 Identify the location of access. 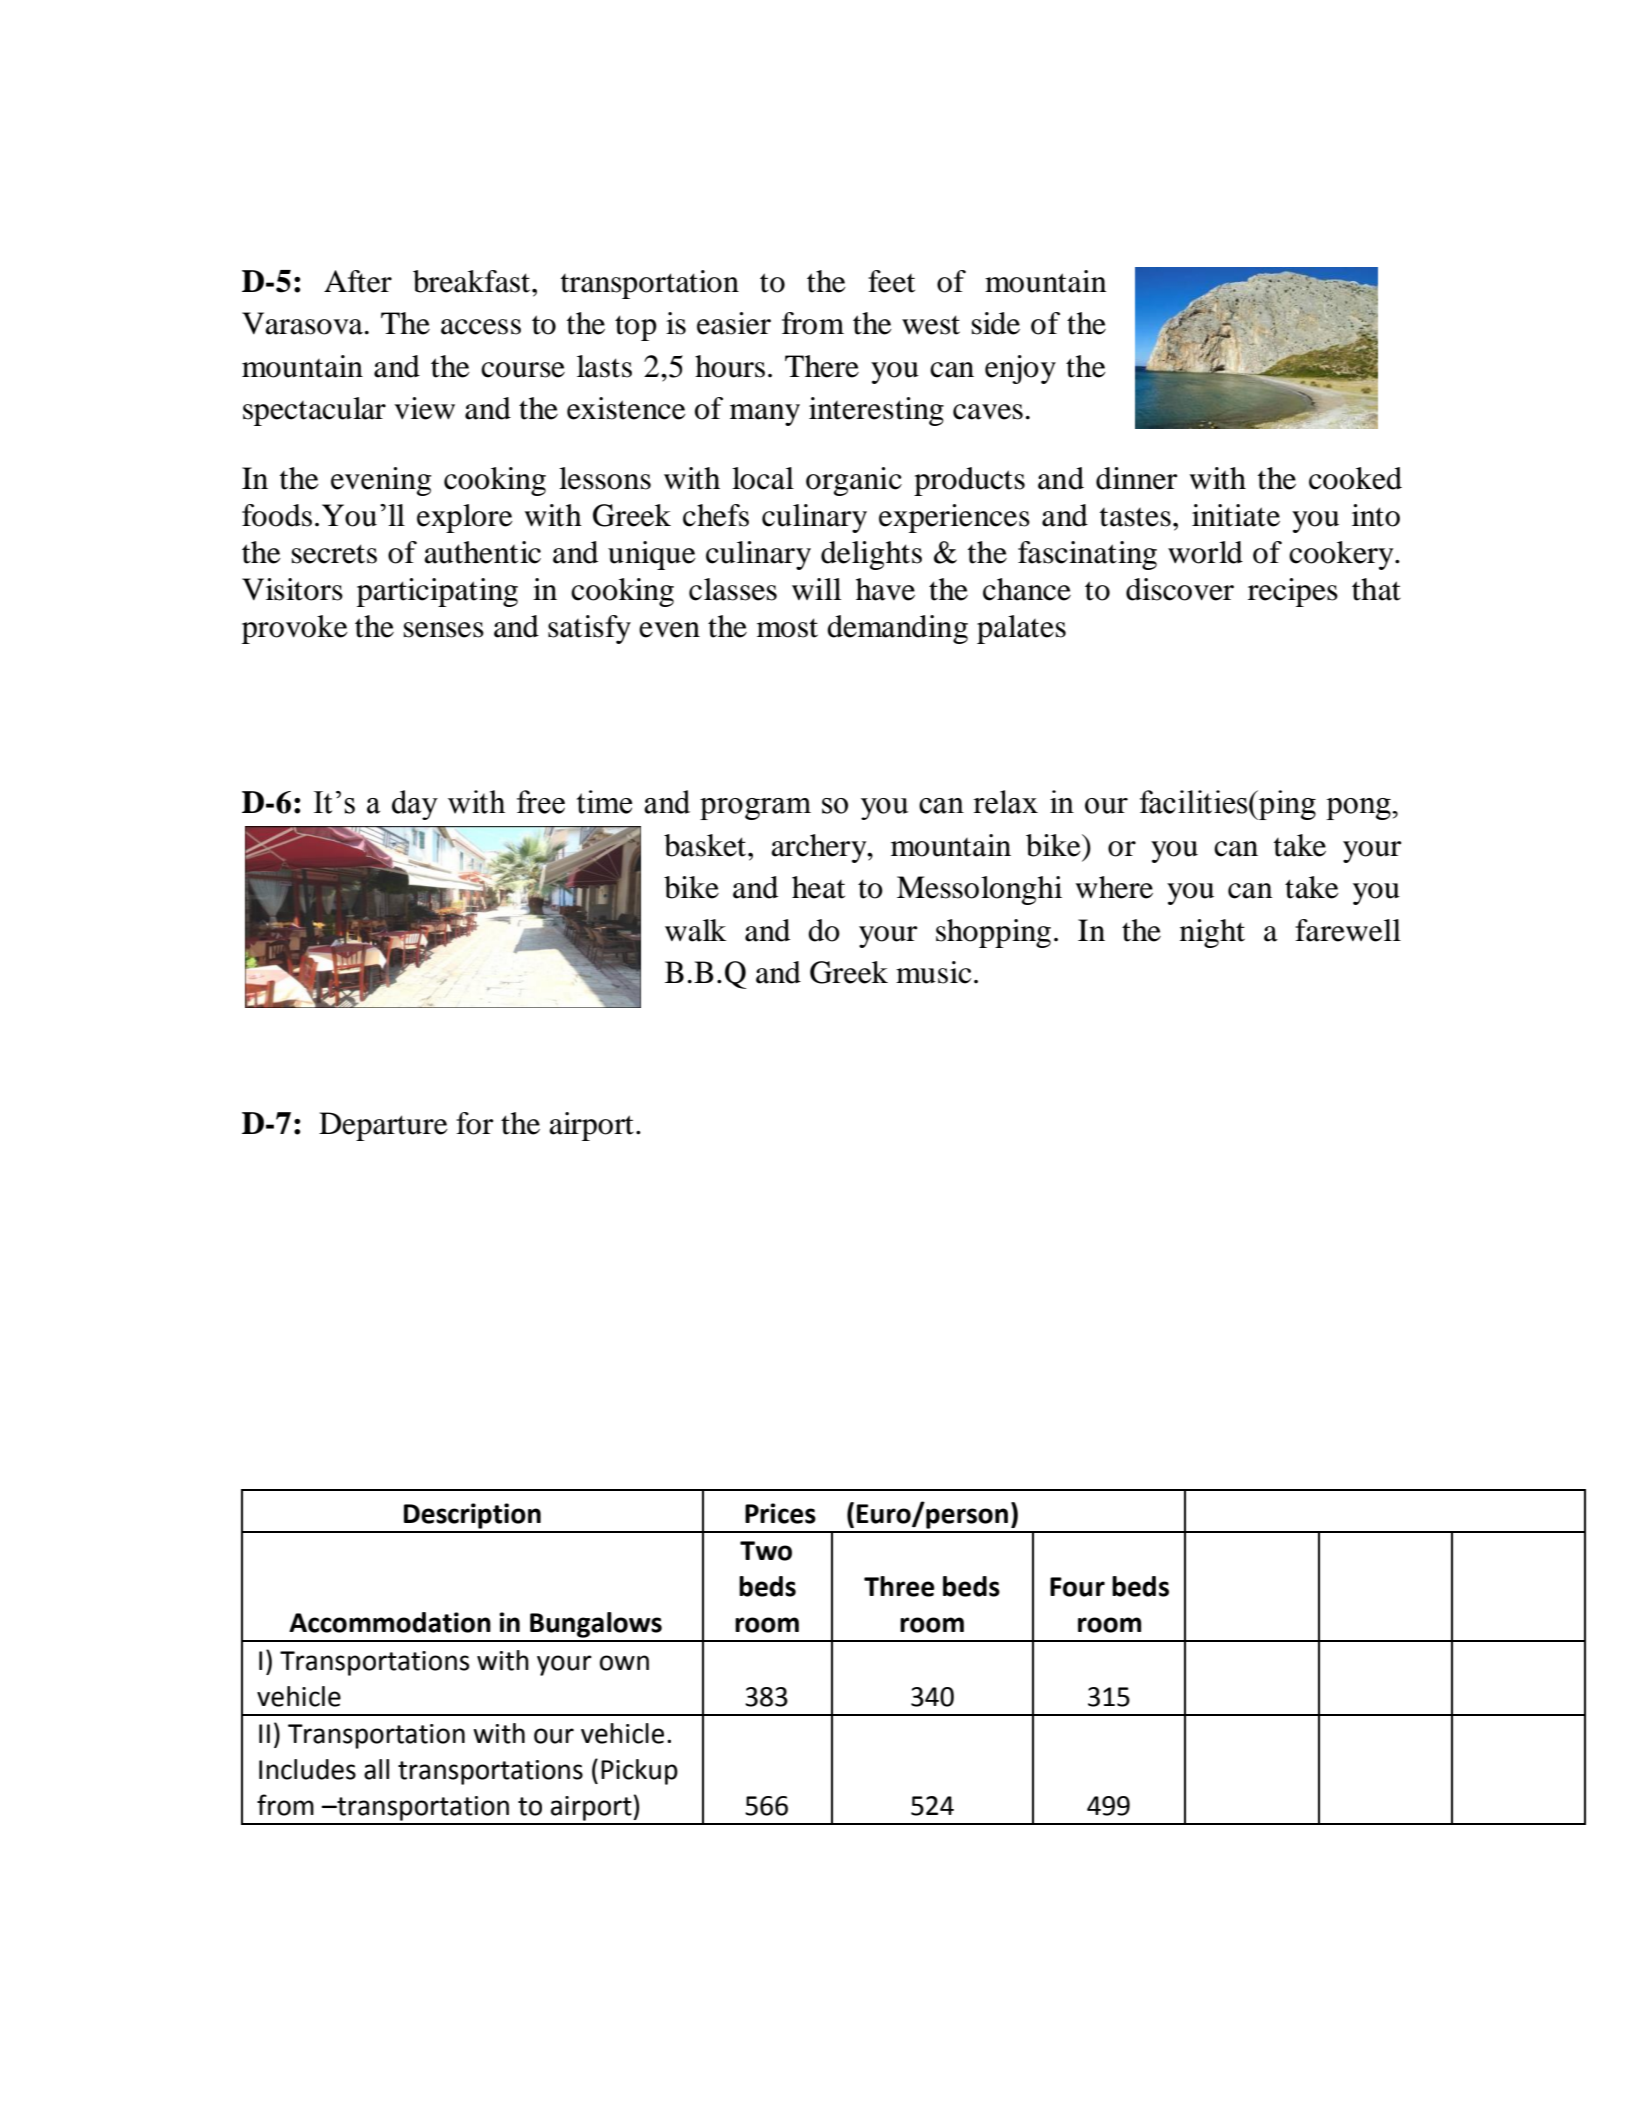
(481, 327).
